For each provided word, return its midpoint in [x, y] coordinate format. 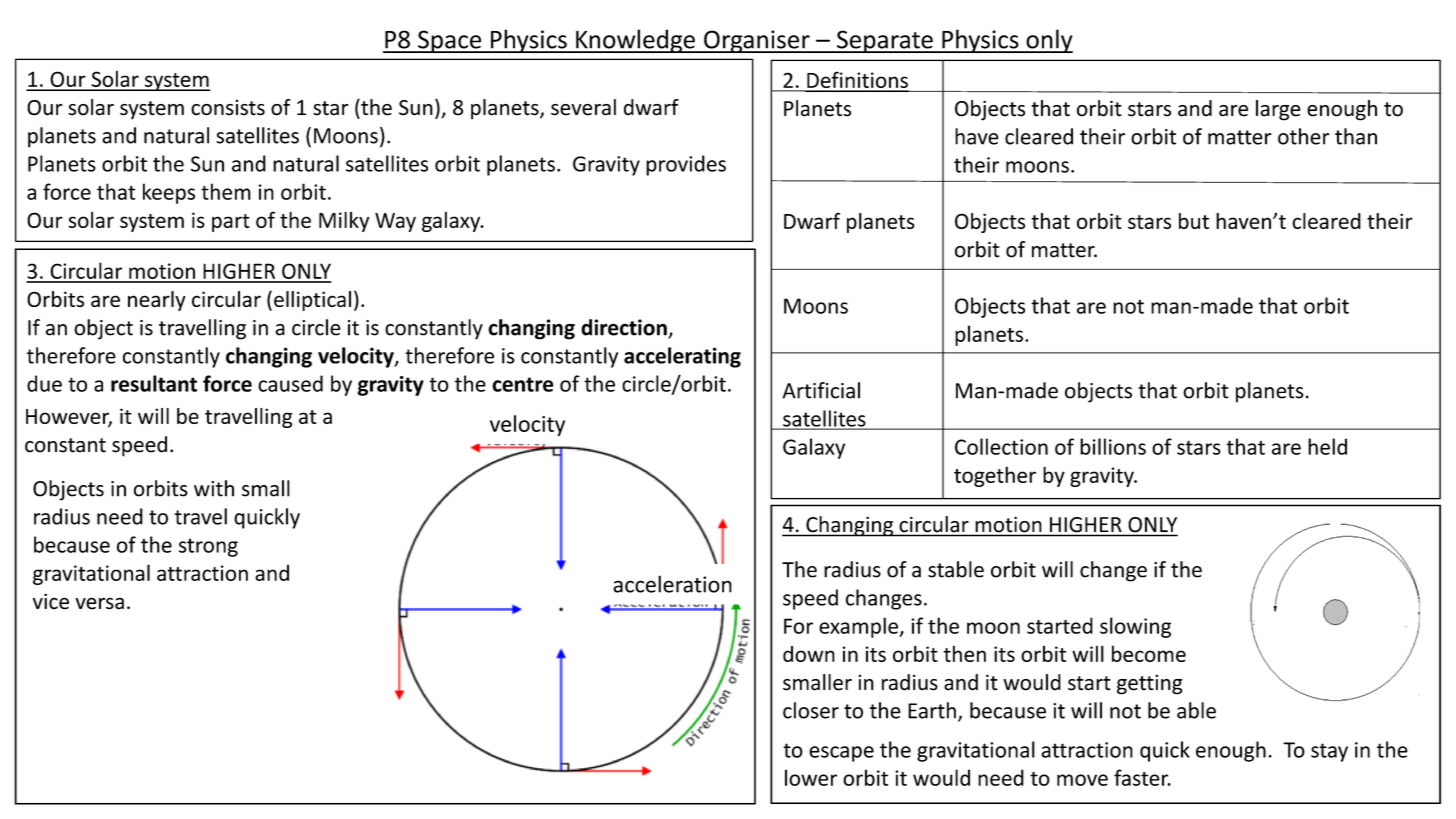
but [1194, 221]
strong [208, 547]
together [995, 476]
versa [99, 603]
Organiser [757, 41]
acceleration [672, 584]
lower [811, 777]
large [1278, 110]
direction [625, 328]
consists [228, 107]
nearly [157, 301]
